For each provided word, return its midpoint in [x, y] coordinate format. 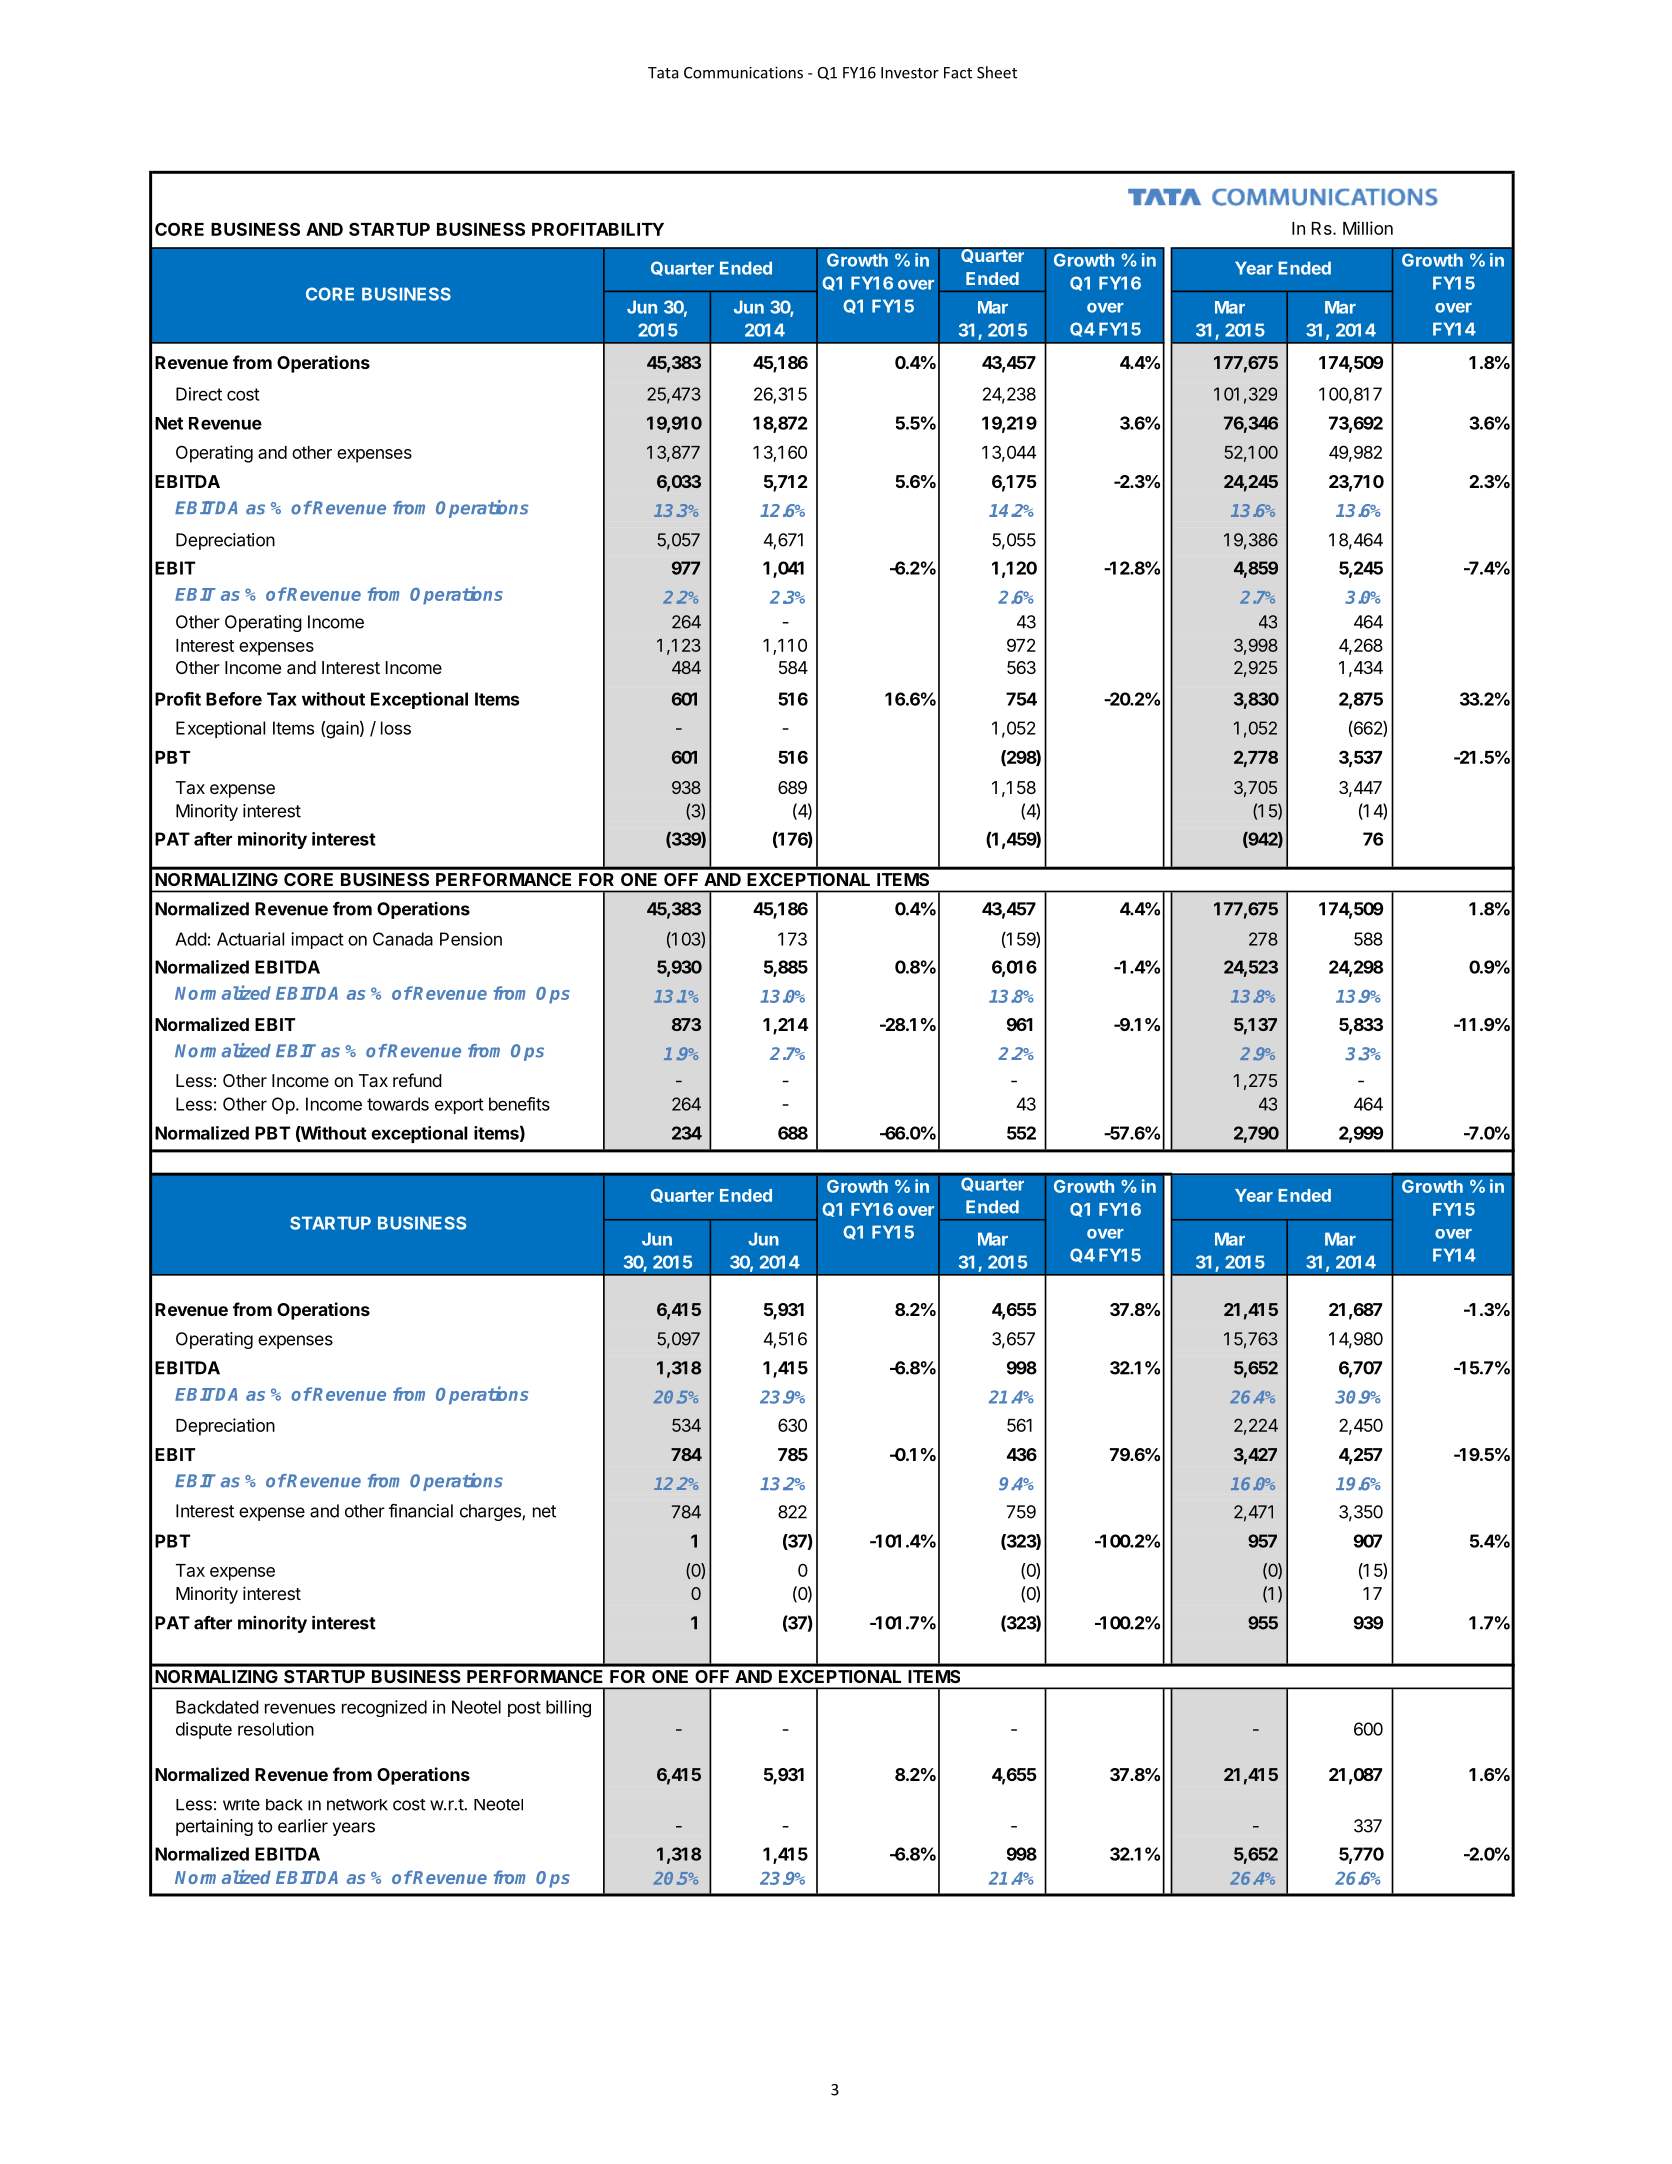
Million [1368, 228]
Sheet [997, 72]
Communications [743, 73]
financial [421, 1510]
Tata [663, 73]
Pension [471, 939]
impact [317, 940]
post [524, 1709]
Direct [199, 394]
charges [491, 1512]
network [357, 1805]
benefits [519, 1104]
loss [396, 728]
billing [568, 1709]
